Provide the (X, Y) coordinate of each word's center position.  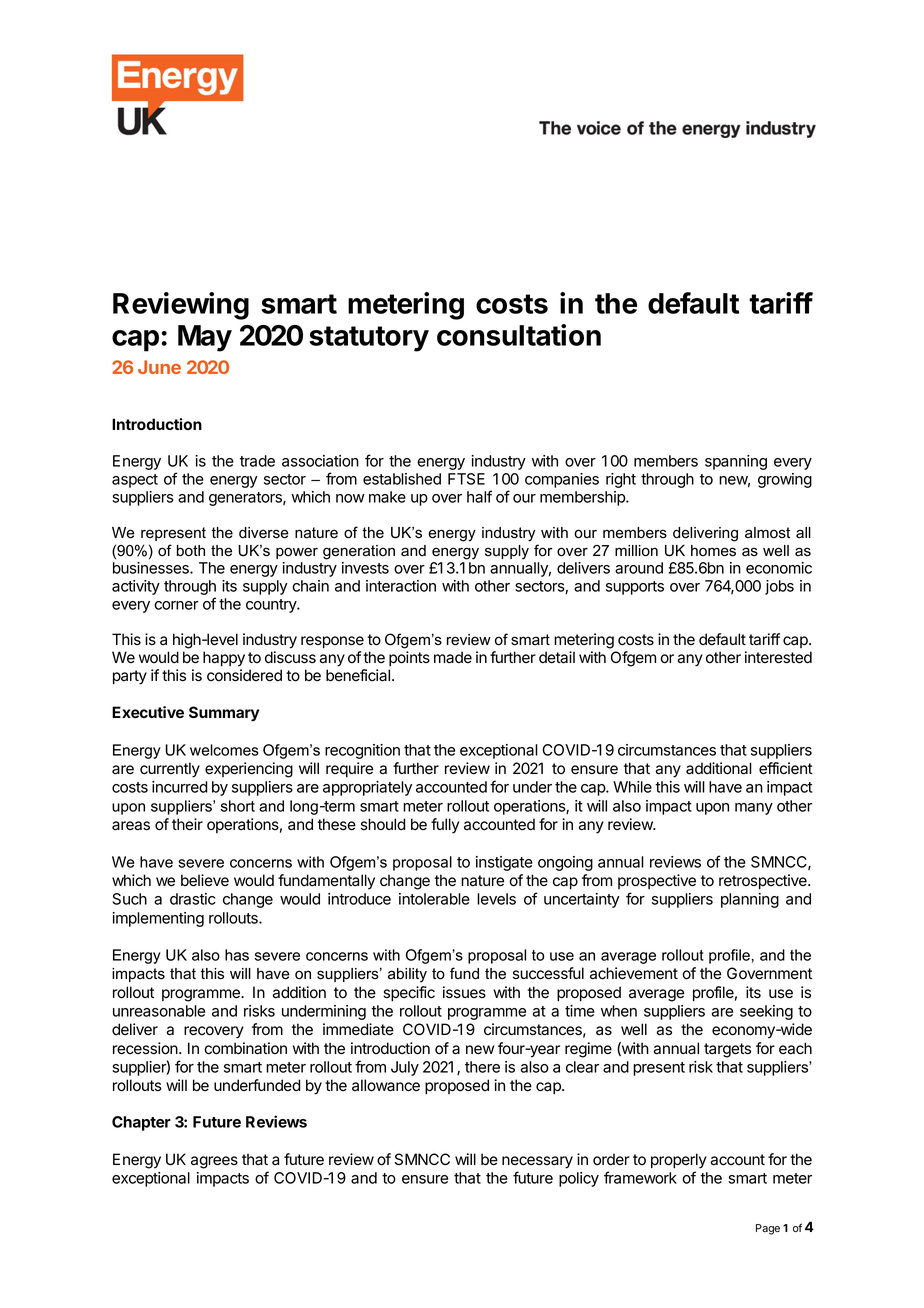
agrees (214, 1162)
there (482, 1067)
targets (727, 1050)
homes (713, 551)
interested (778, 657)
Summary (224, 714)
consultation (519, 335)
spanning (736, 462)
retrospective (764, 881)
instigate (504, 863)
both (191, 551)
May (205, 338)
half (479, 496)
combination (245, 1048)
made (453, 657)
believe (205, 880)
